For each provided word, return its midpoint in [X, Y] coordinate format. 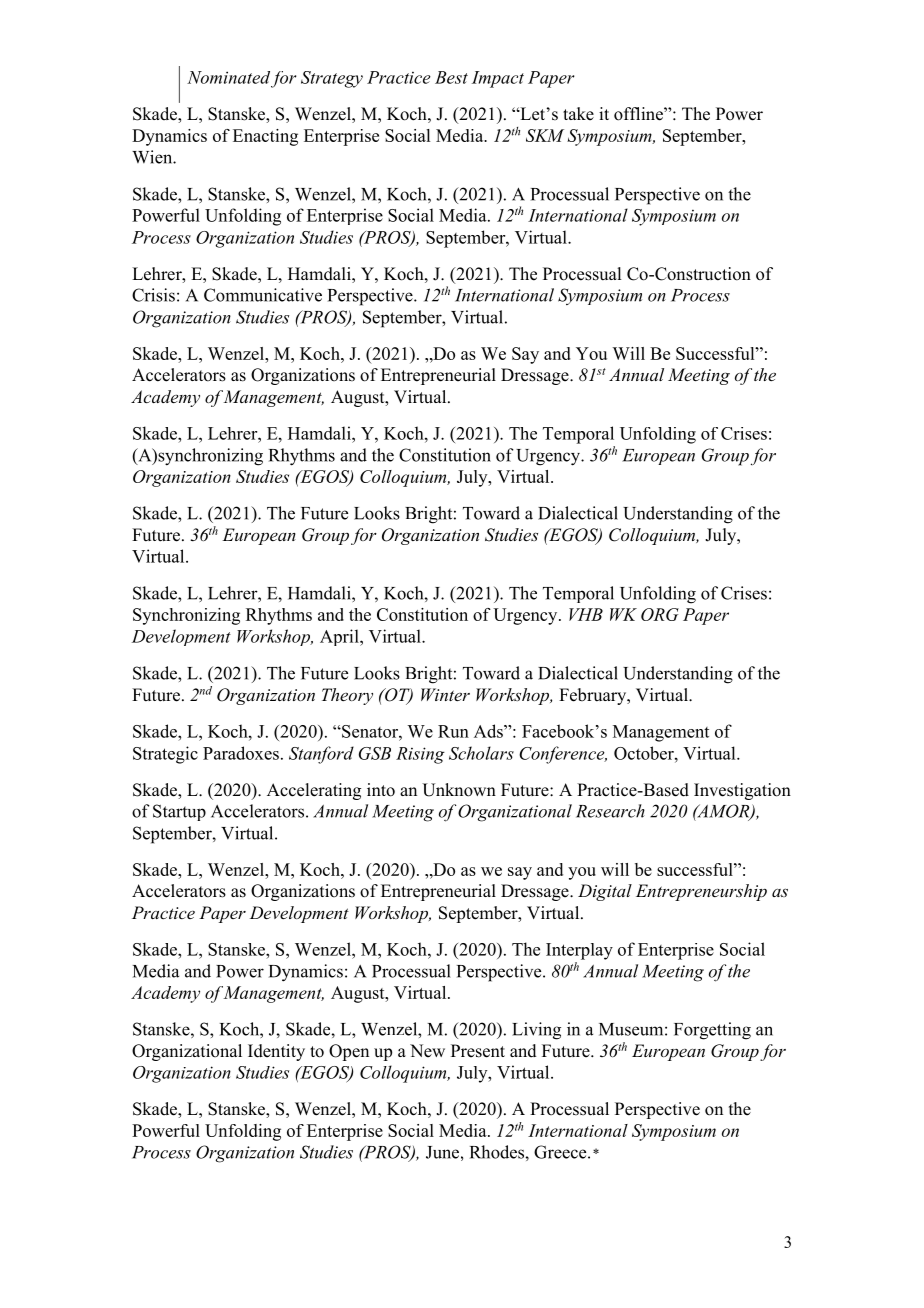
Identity [276, 1052]
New [427, 1051]
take [578, 114]
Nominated [228, 77]
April [340, 637]
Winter [445, 694]
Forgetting [712, 1031]
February [594, 696]
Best [451, 77]
